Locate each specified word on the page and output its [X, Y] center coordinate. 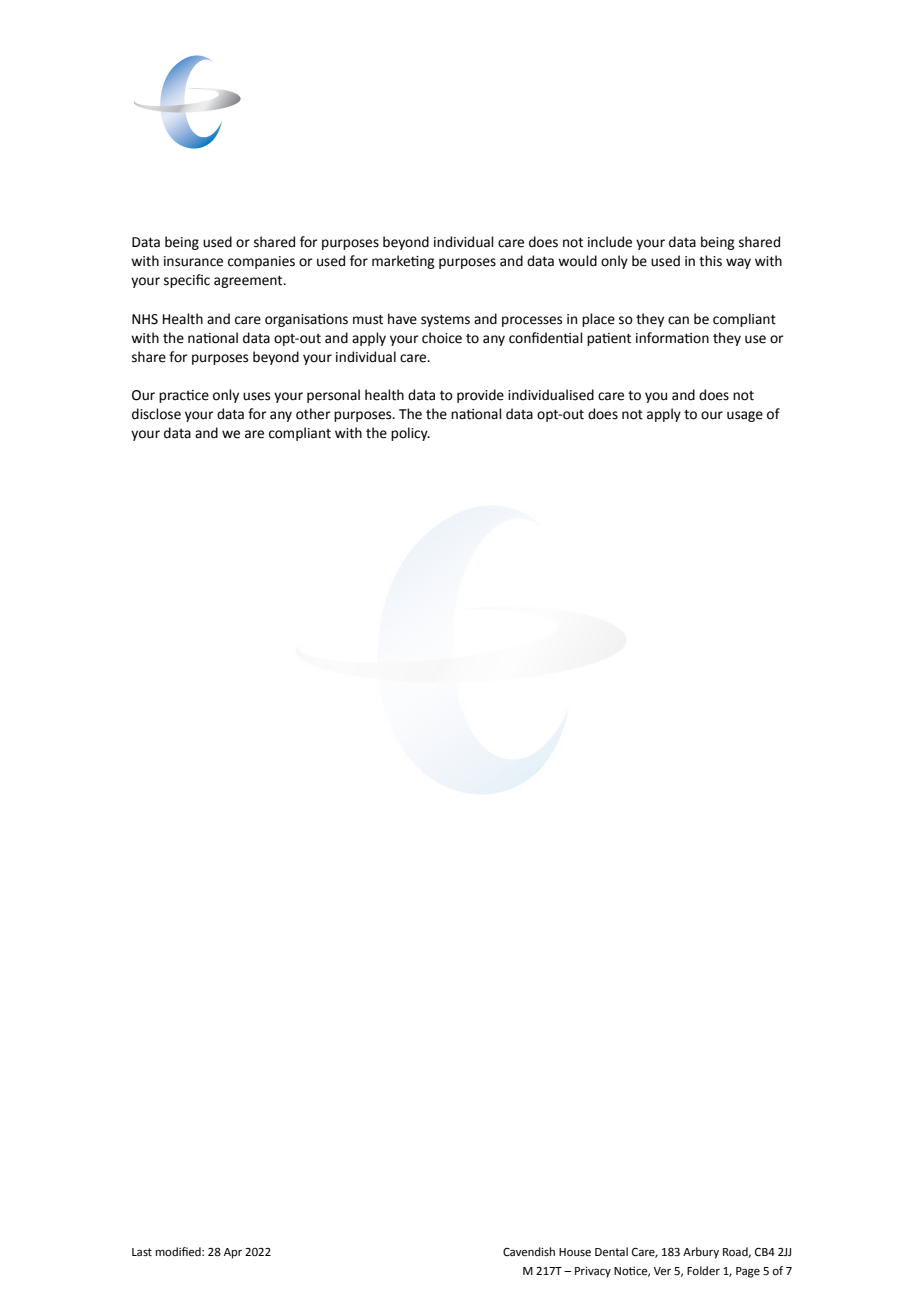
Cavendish [529, 1252]
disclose [156, 414]
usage [745, 416]
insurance [193, 261]
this [710, 261]
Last [142, 1252]
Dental [611, 1252]
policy [410, 434]
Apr [233, 1253]
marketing [403, 262]
